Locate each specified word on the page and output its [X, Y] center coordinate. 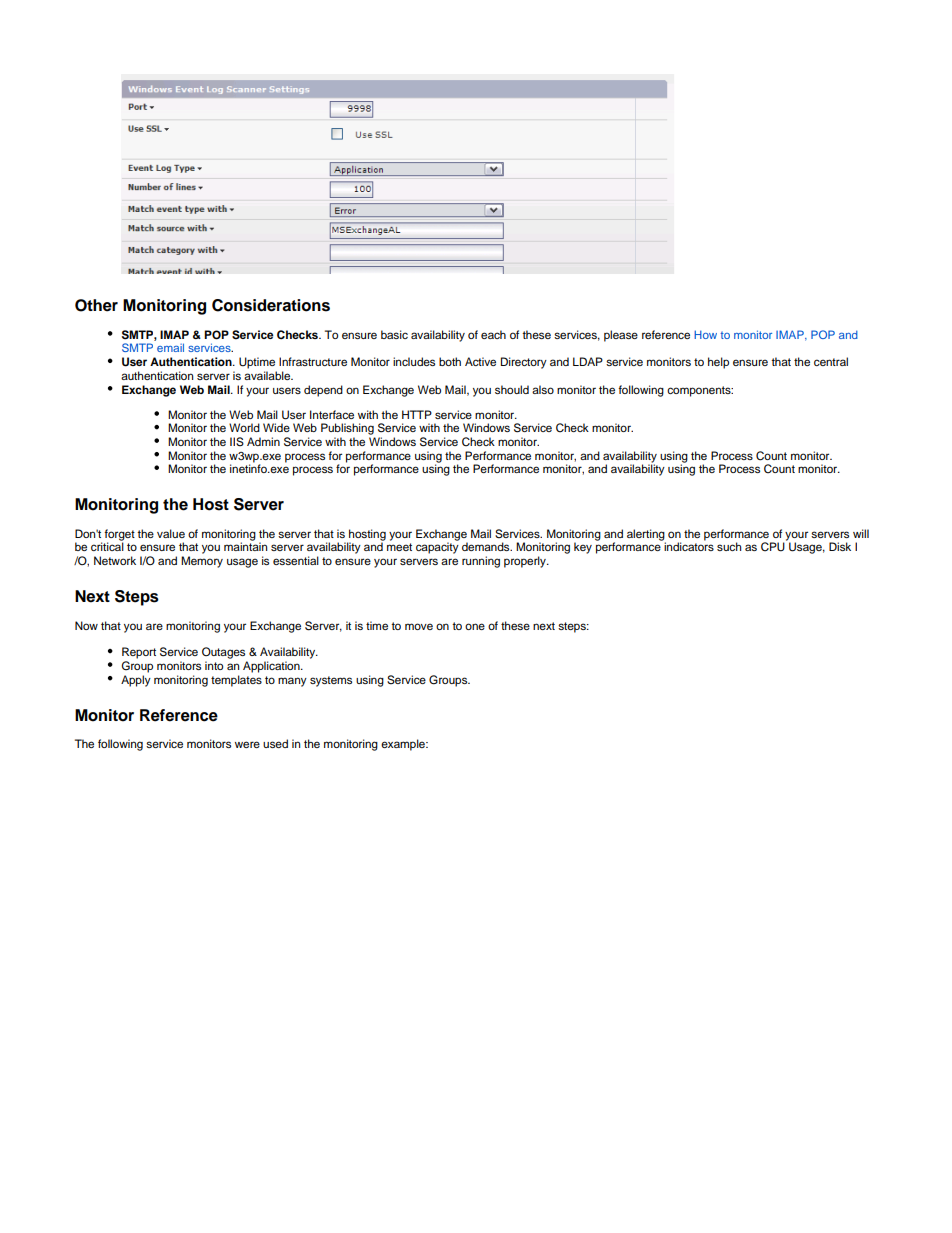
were [247, 744]
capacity [437, 548]
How [705, 334]
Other [96, 305]
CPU [774, 546]
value [171, 533]
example [404, 745]
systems [331, 681]
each [493, 334]
